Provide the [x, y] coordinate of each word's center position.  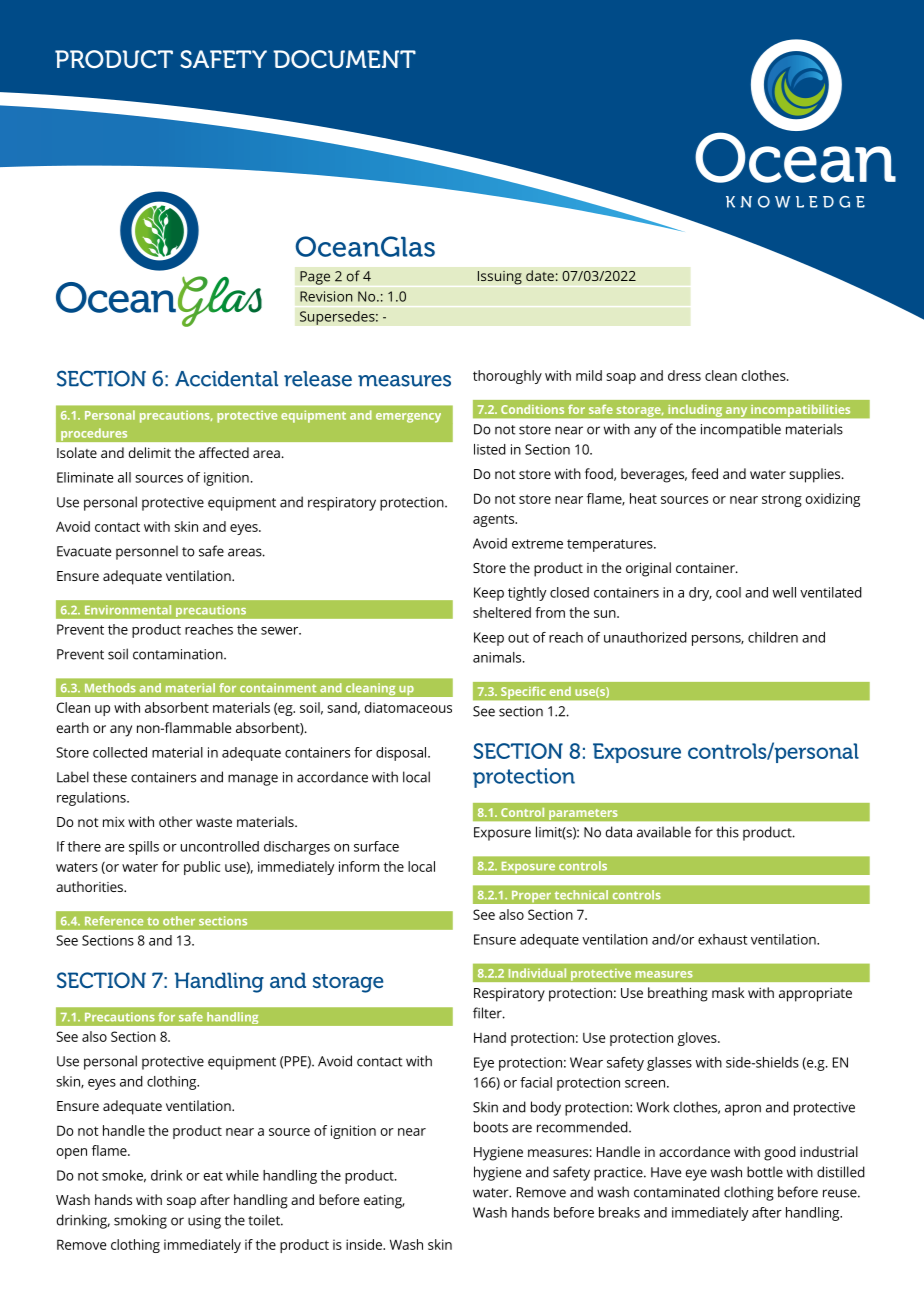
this [727, 832]
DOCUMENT [344, 59]
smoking [140, 1221]
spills [144, 848]
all [124, 477]
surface [376, 846]
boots [491, 1127]
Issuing [500, 278]
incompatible [741, 430]
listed [490, 449]
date [540, 275]
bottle [765, 1172]
